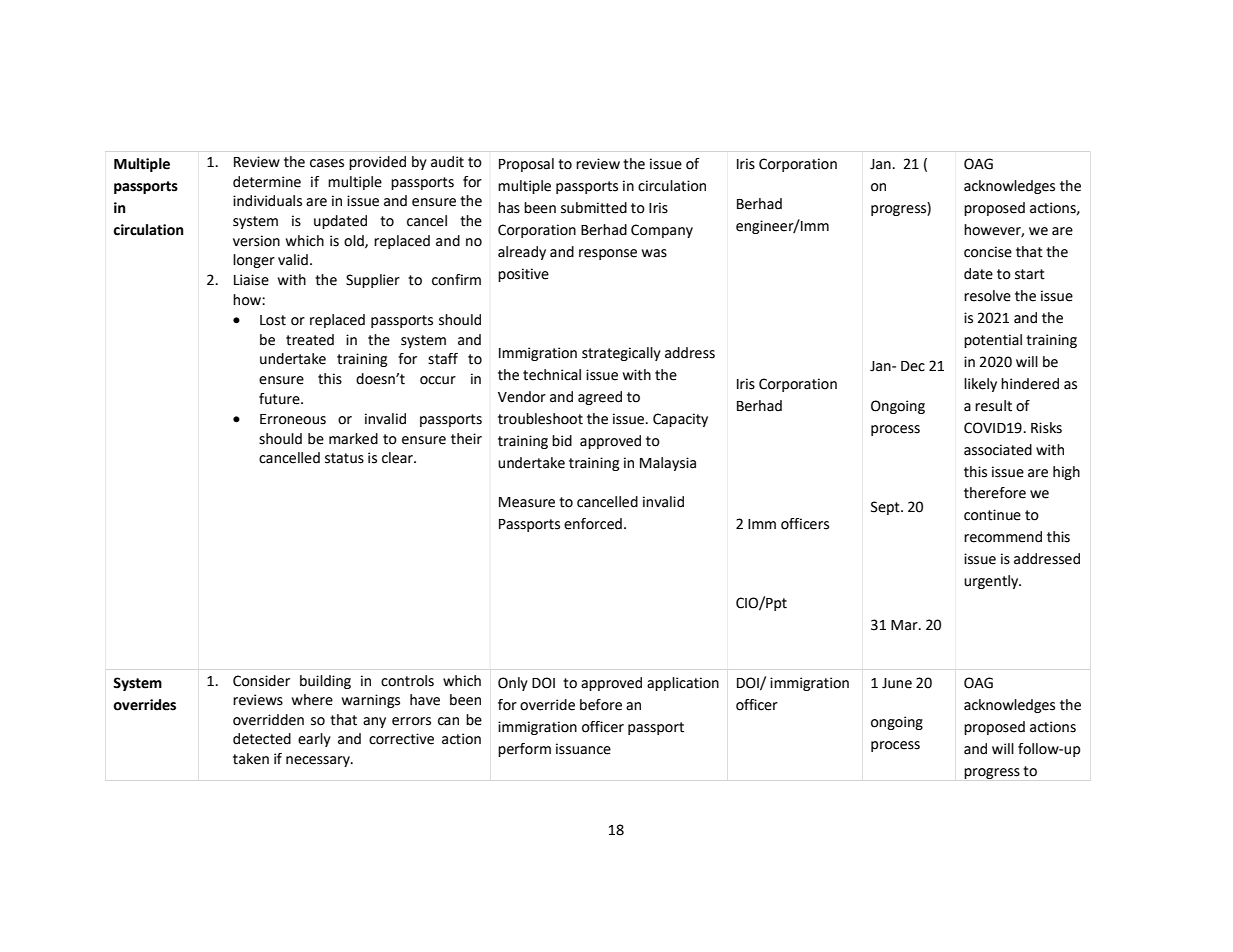  Describe the element at coordinates (583, 749) in the page. I see `issuance` at that location.
